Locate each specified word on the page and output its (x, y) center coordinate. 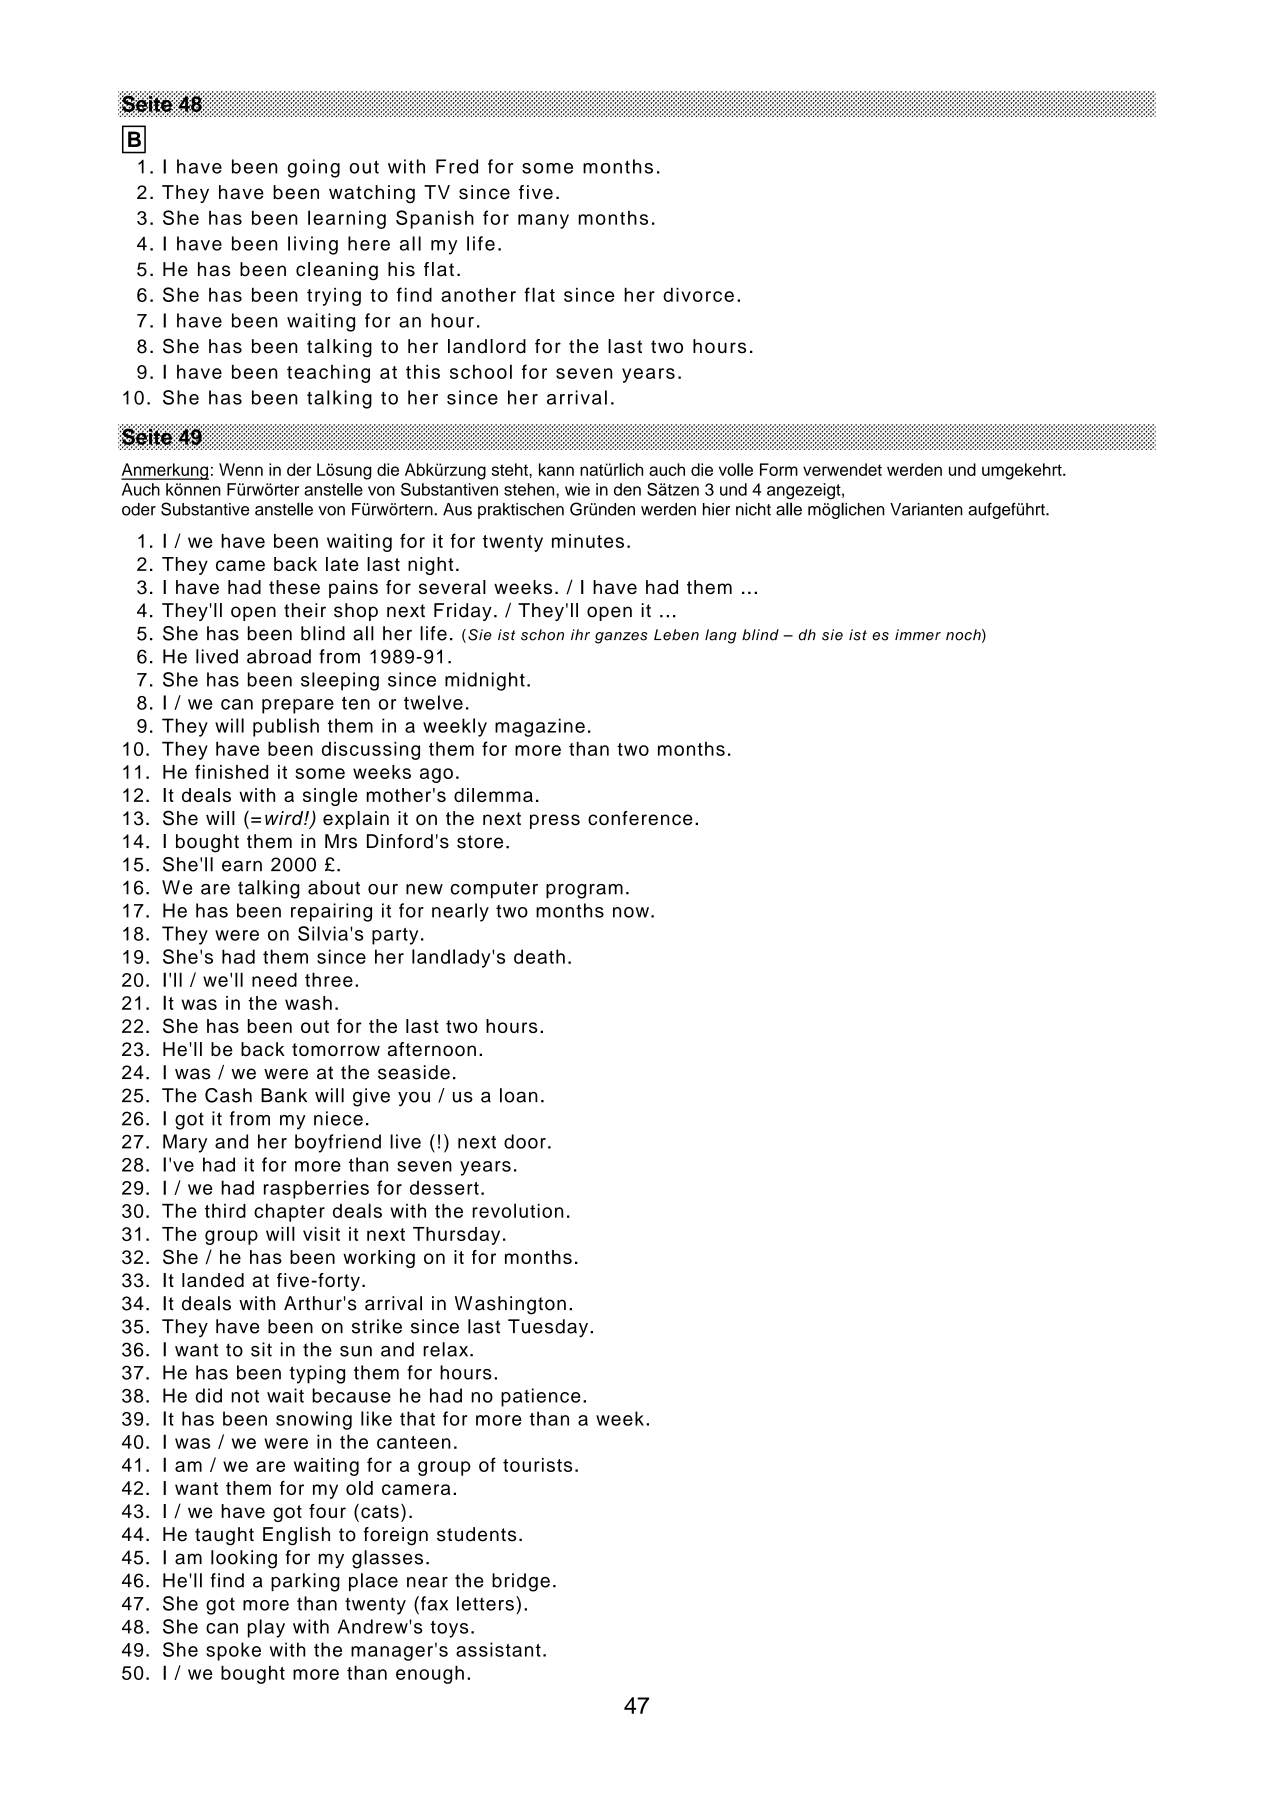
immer (918, 635)
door (525, 1141)
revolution (517, 1210)
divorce (698, 295)
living (313, 245)
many (543, 221)
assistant (498, 1649)
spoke (233, 1651)
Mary (185, 1143)
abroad (279, 656)
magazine (540, 727)
